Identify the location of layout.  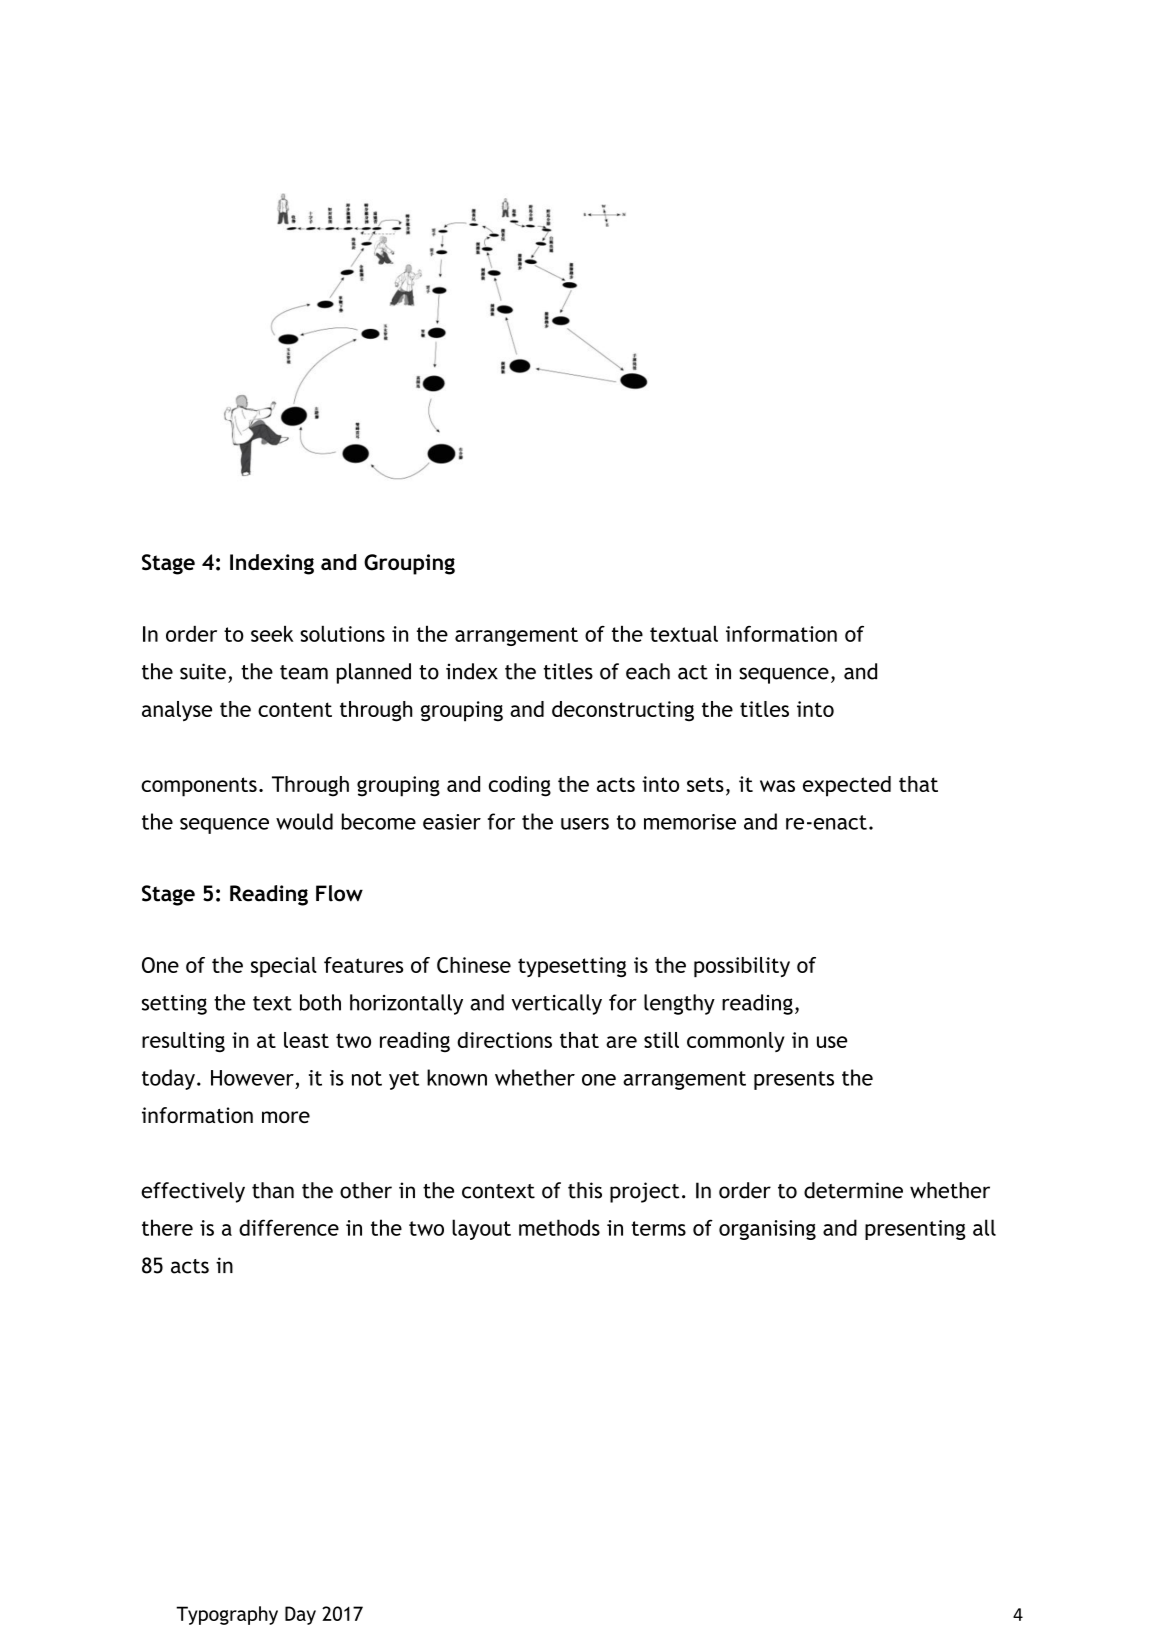
(481, 1229).
